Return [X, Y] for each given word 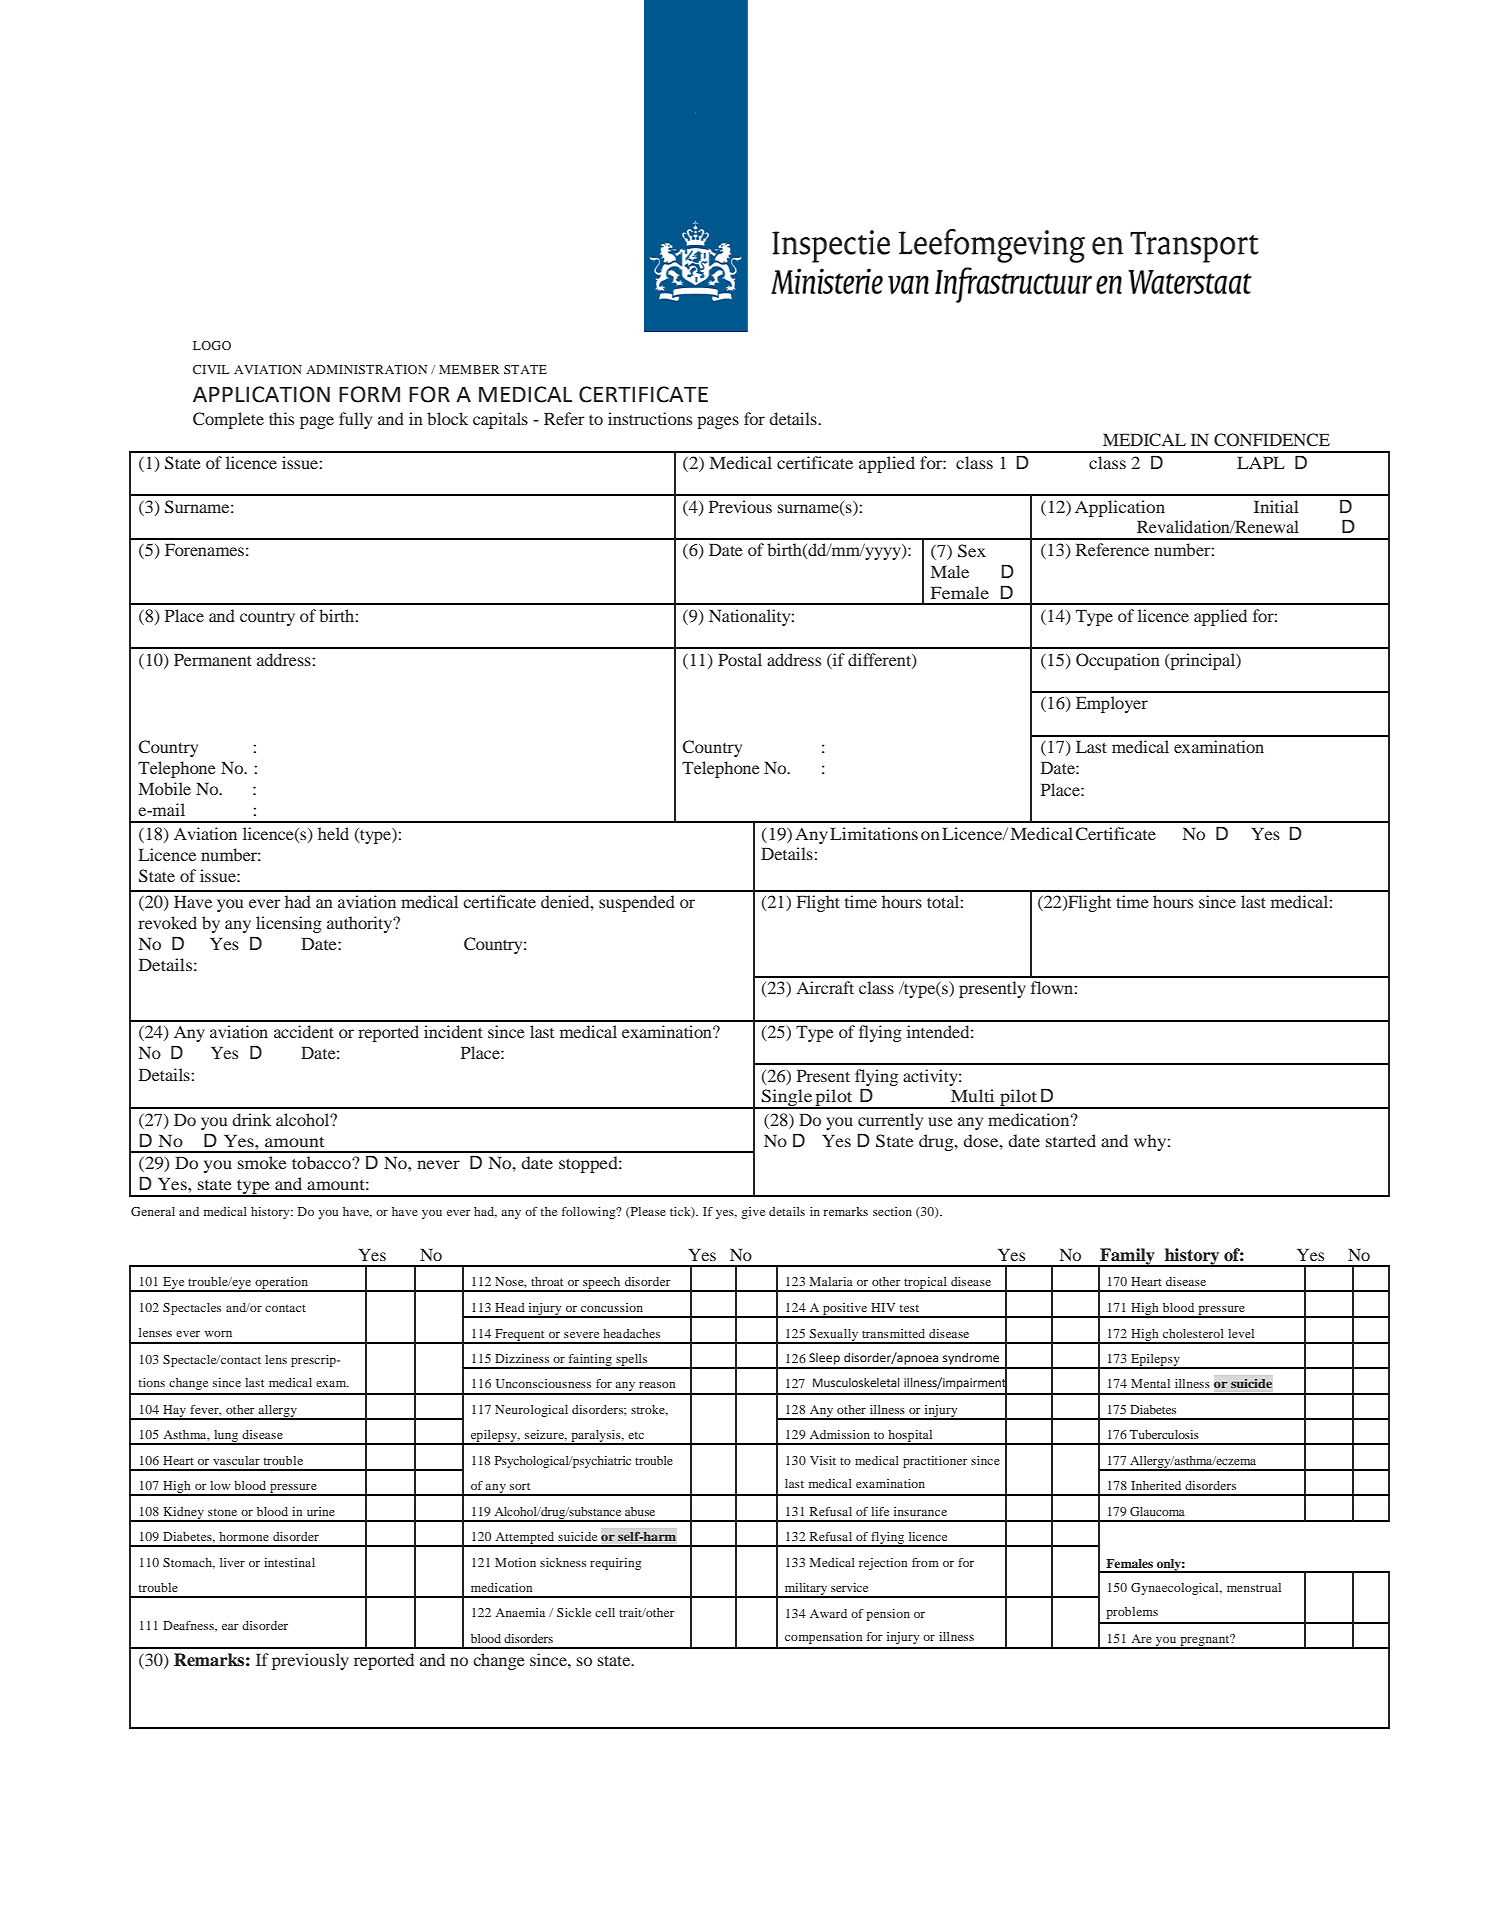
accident [304, 1031]
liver [232, 1562]
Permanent [213, 659]
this [281, 418]
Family [1127, 1257]
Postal [740, 659]
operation [281, 1284]
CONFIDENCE [1272, 440]
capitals [500, 420]
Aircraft [825, 987]
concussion [612, 1307]
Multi [972, 1095]
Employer [1112, 704]
